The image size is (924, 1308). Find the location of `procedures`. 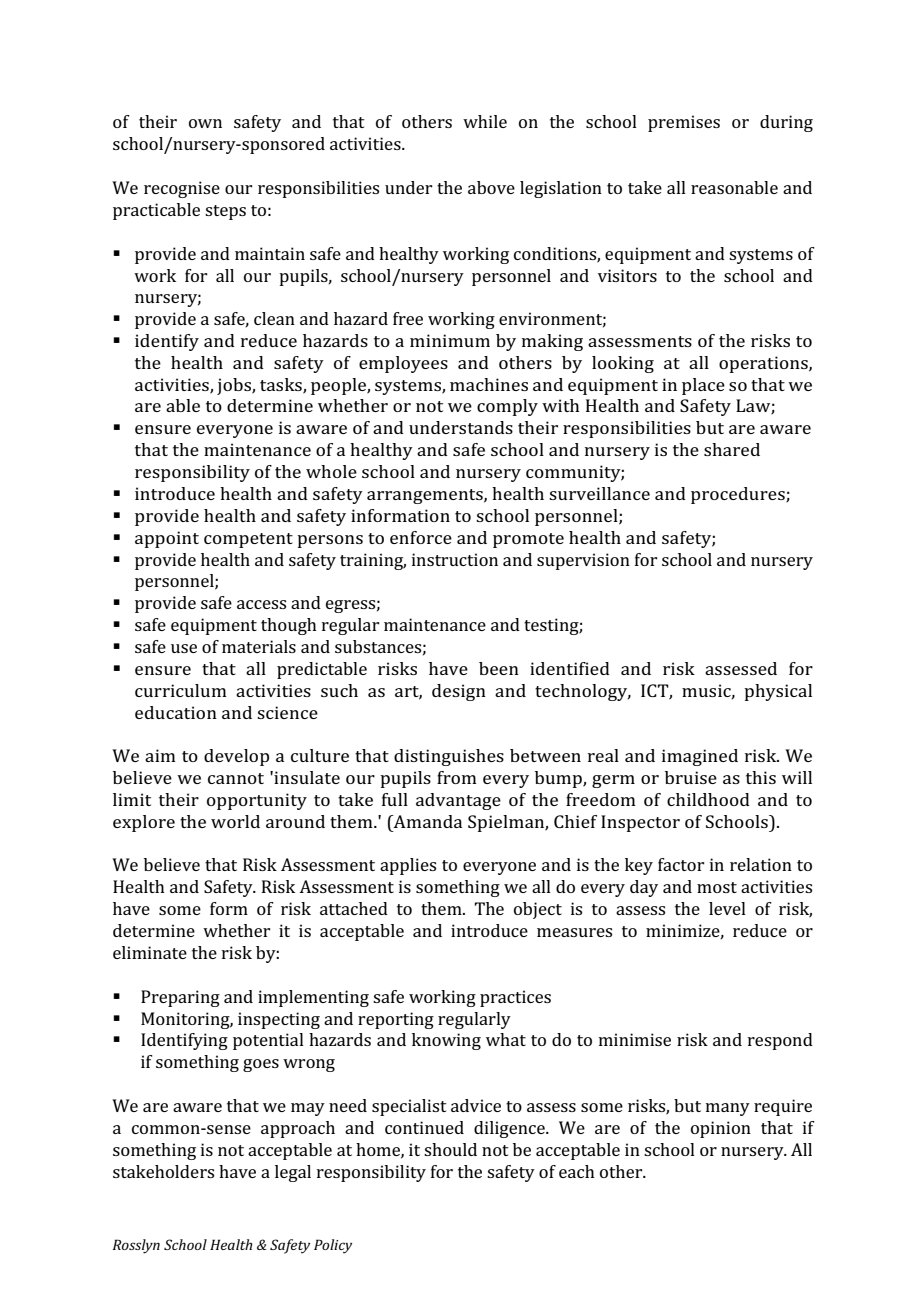

procedures is located at coordinates (739, 495).
